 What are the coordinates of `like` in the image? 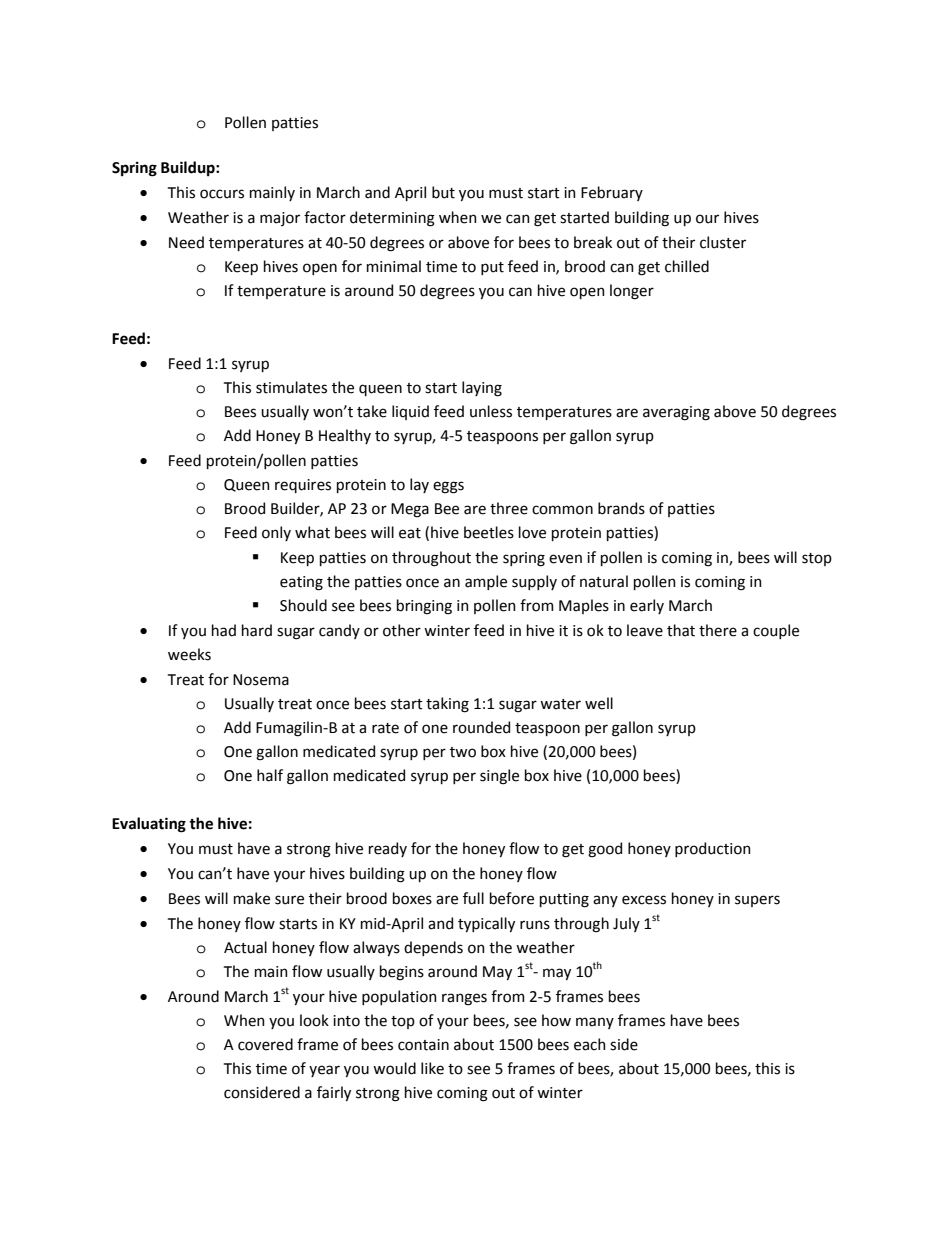 It's located at (432, 1068).
